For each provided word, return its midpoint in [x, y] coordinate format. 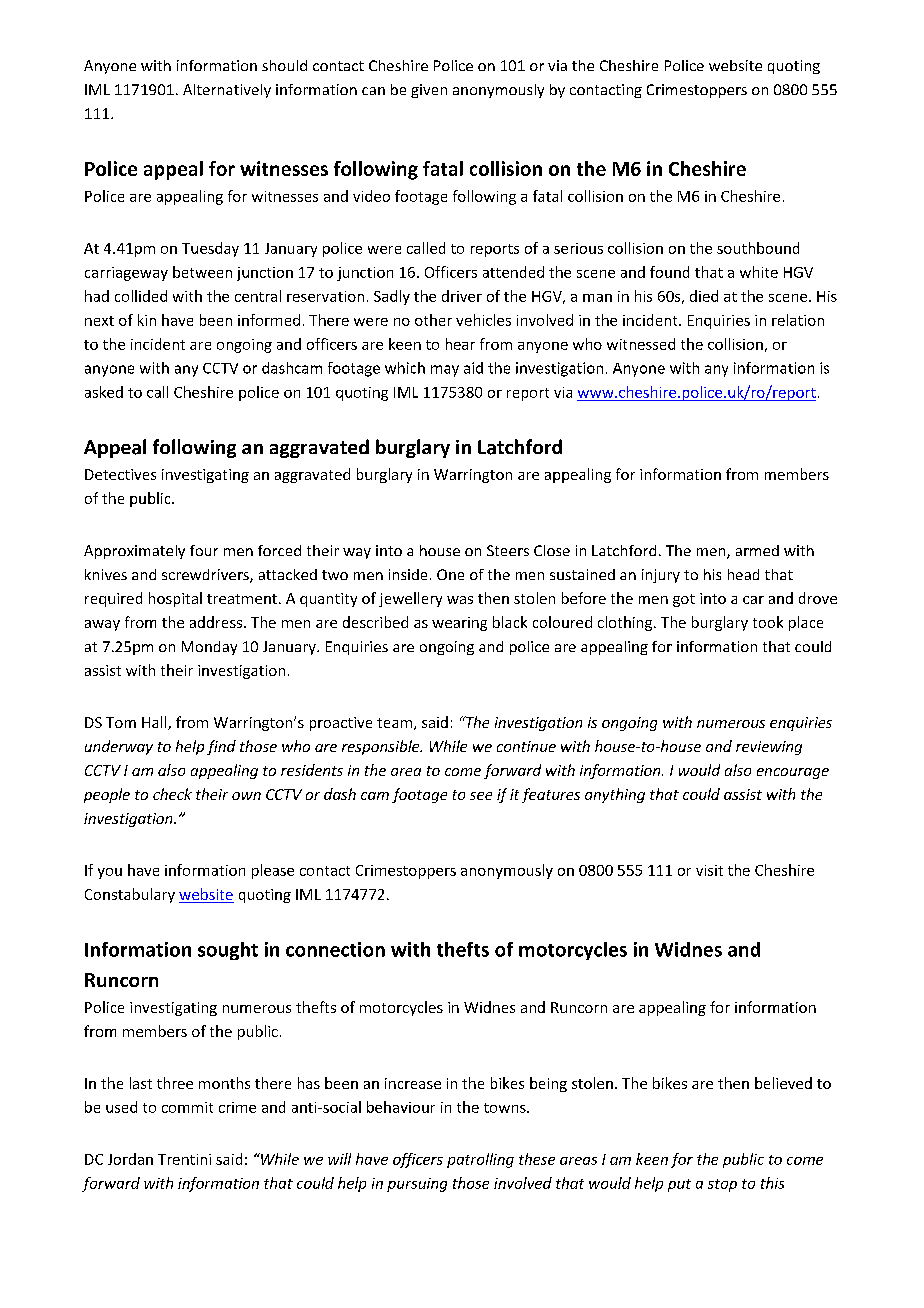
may [445, 371]
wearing [459, 624]
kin [147, 320]
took [768, 622]
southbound [758, 248]
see [481, 796]
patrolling [480, 1160]
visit [709, 870]
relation [798, 320]
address [217, 622]
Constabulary [130, 895]
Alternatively [227, 91]
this [772, 1183]
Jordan [130, 1159]
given [429, 91]
